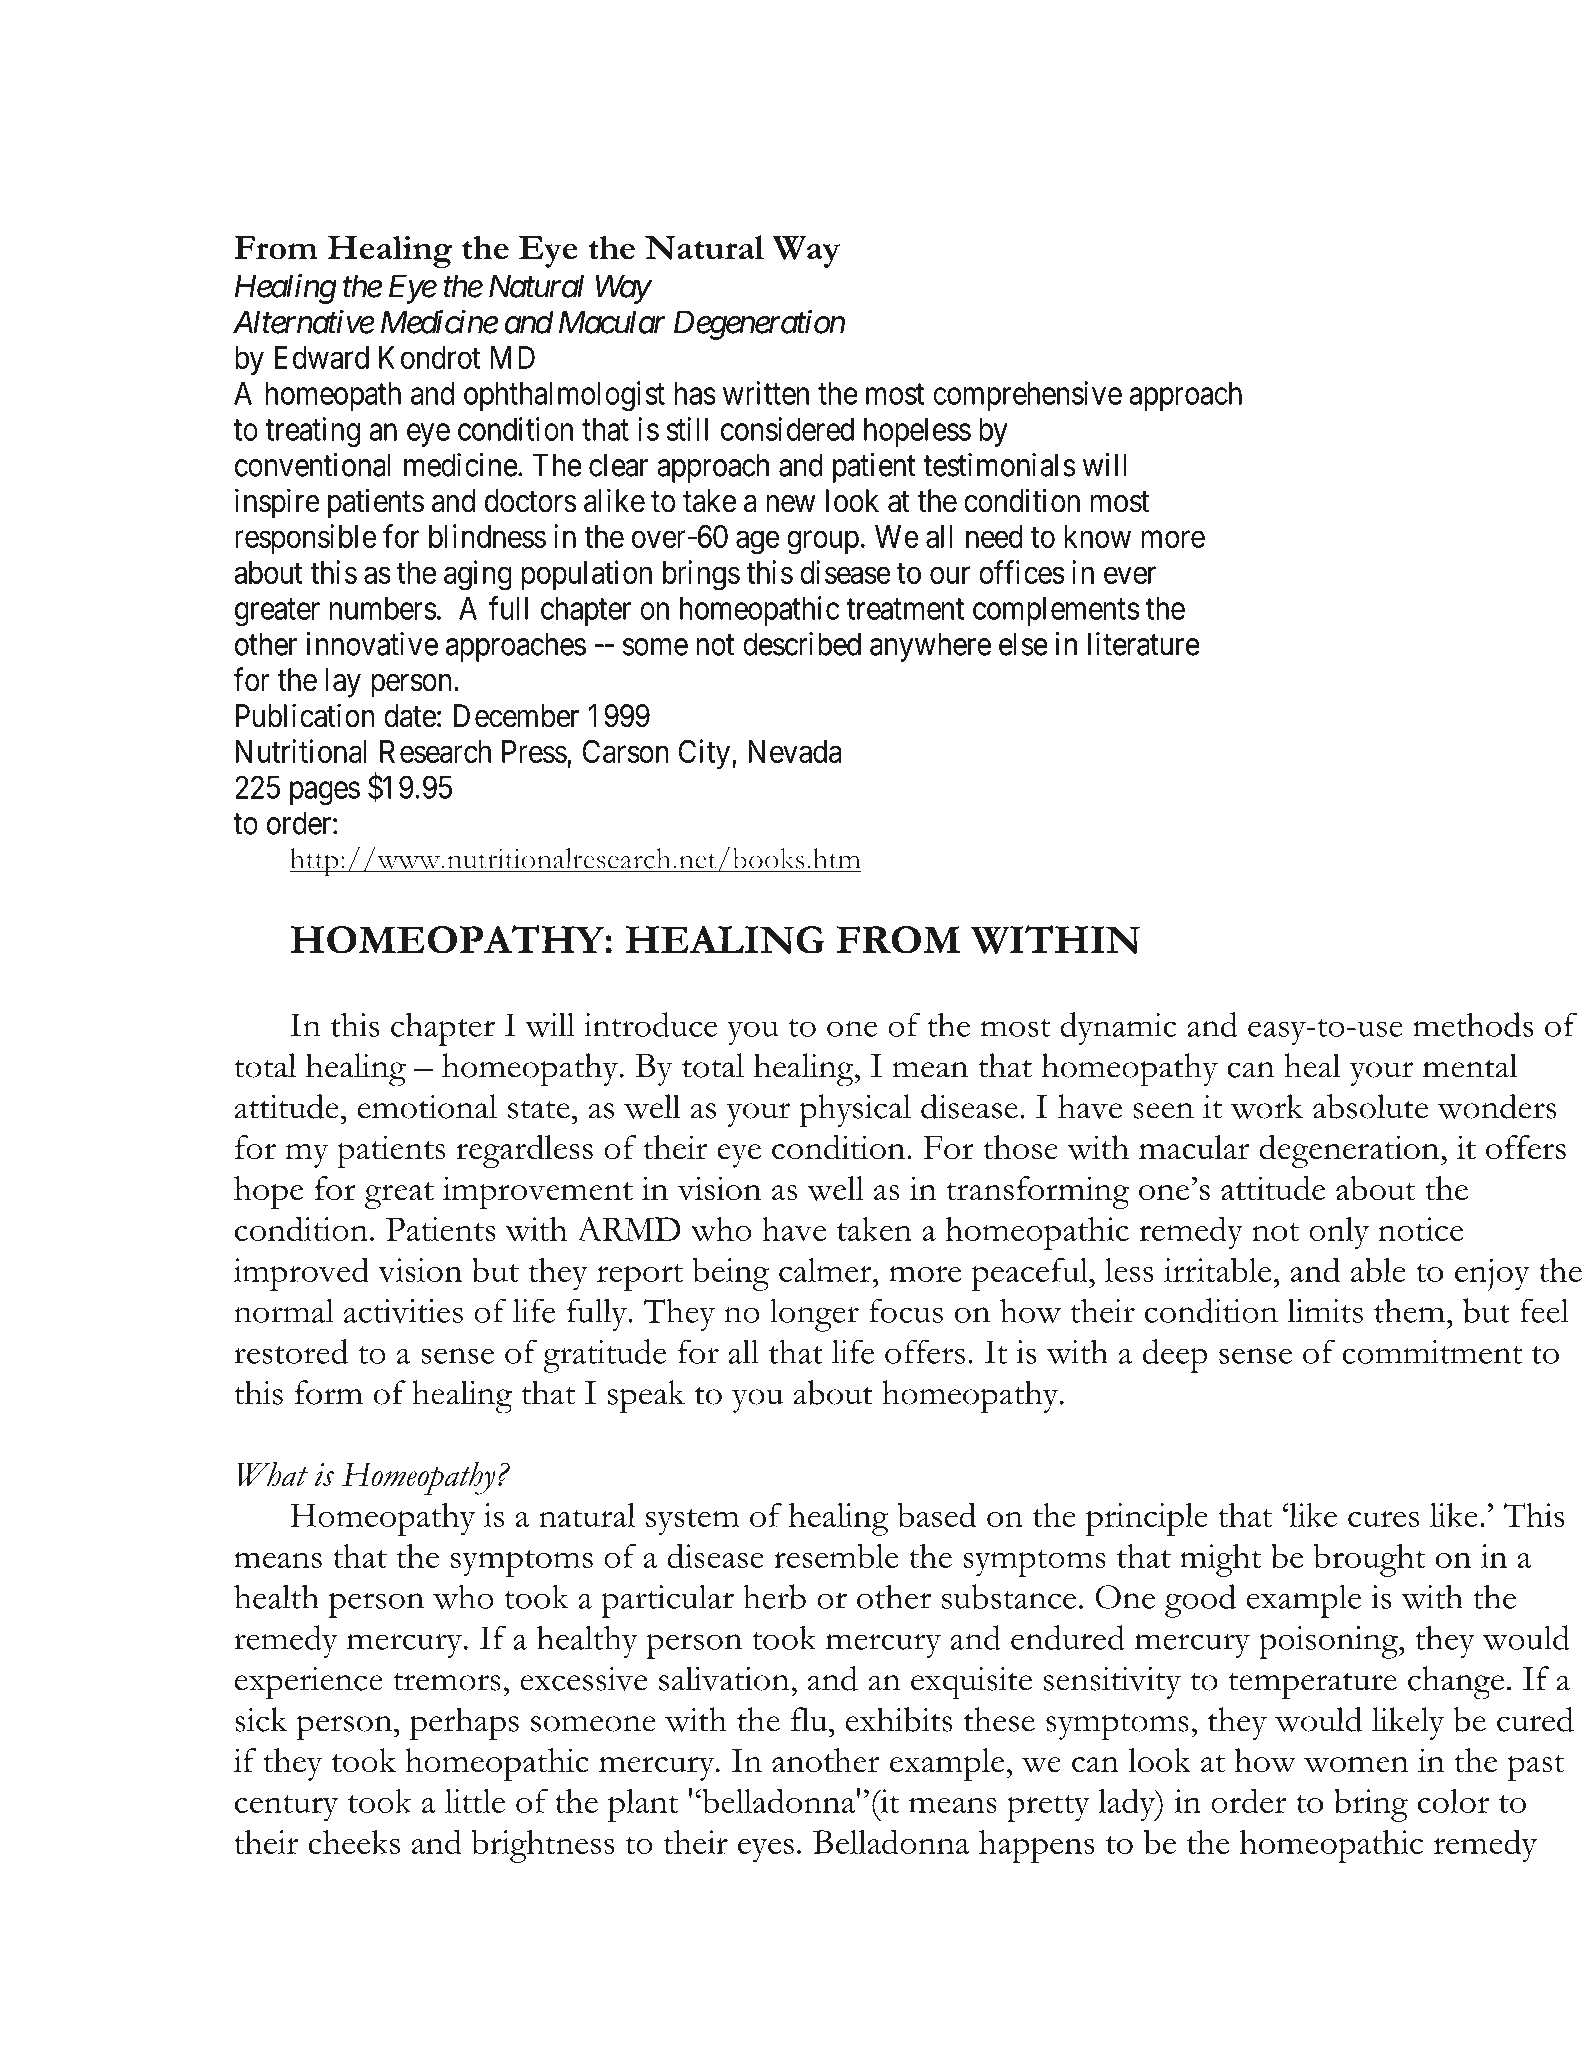 This document has height=2055, width=1588. Describe the element at coordinates (272, 1474) in the document. I see `What` at that location.
